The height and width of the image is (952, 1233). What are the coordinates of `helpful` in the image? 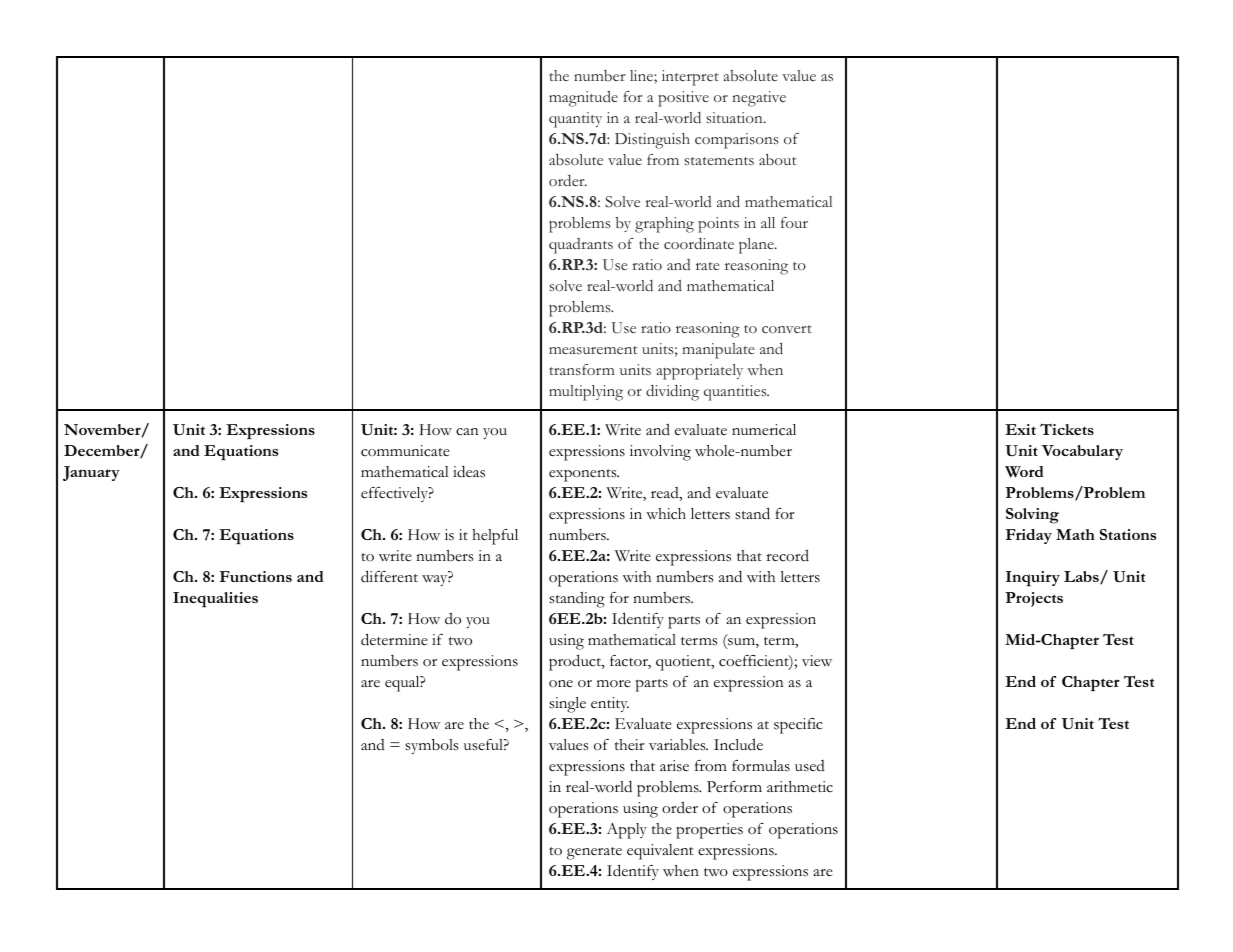 It's located at (495, 537).
